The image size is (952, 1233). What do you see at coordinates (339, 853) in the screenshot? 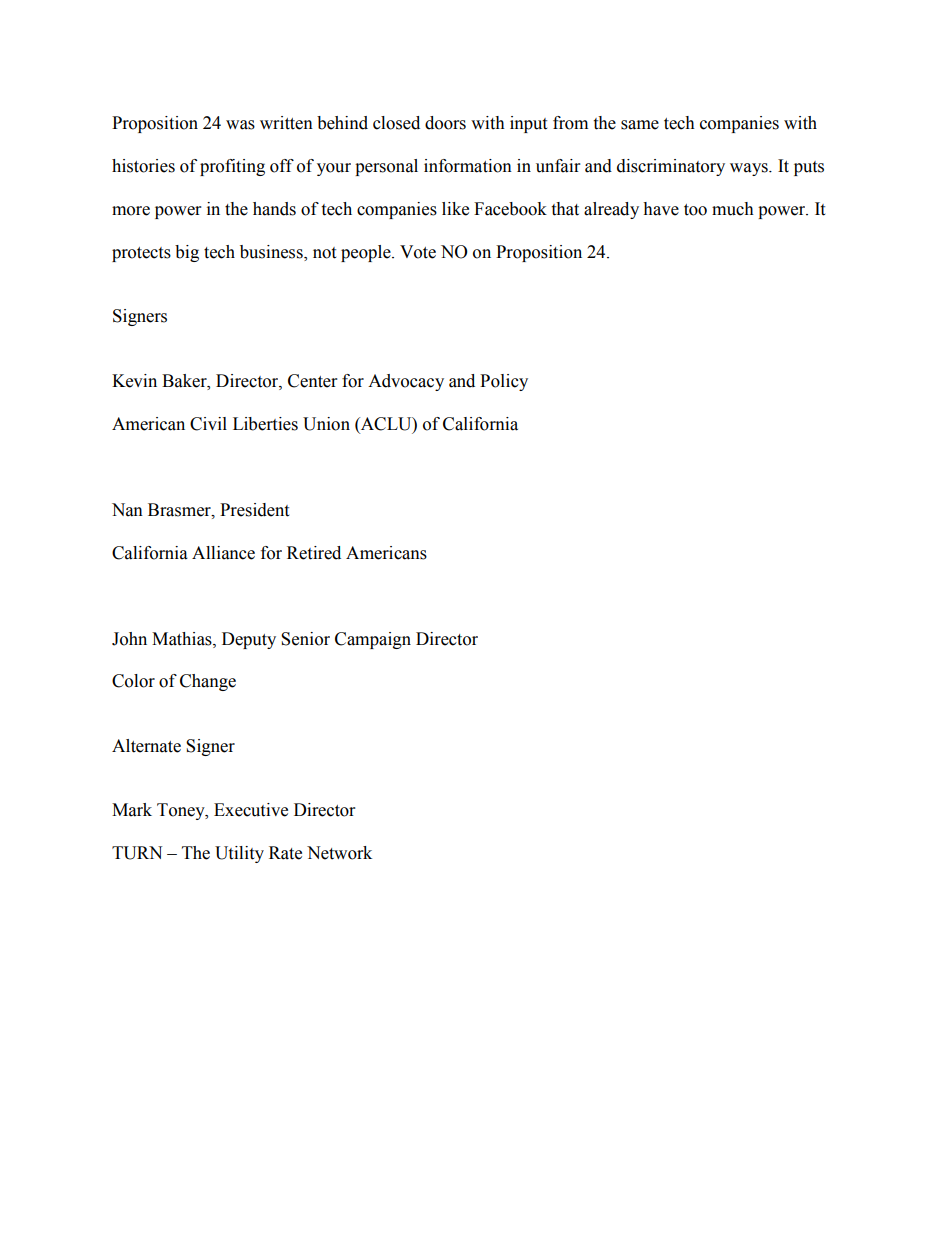
I see `Network` at bounding box center [339, 853].
